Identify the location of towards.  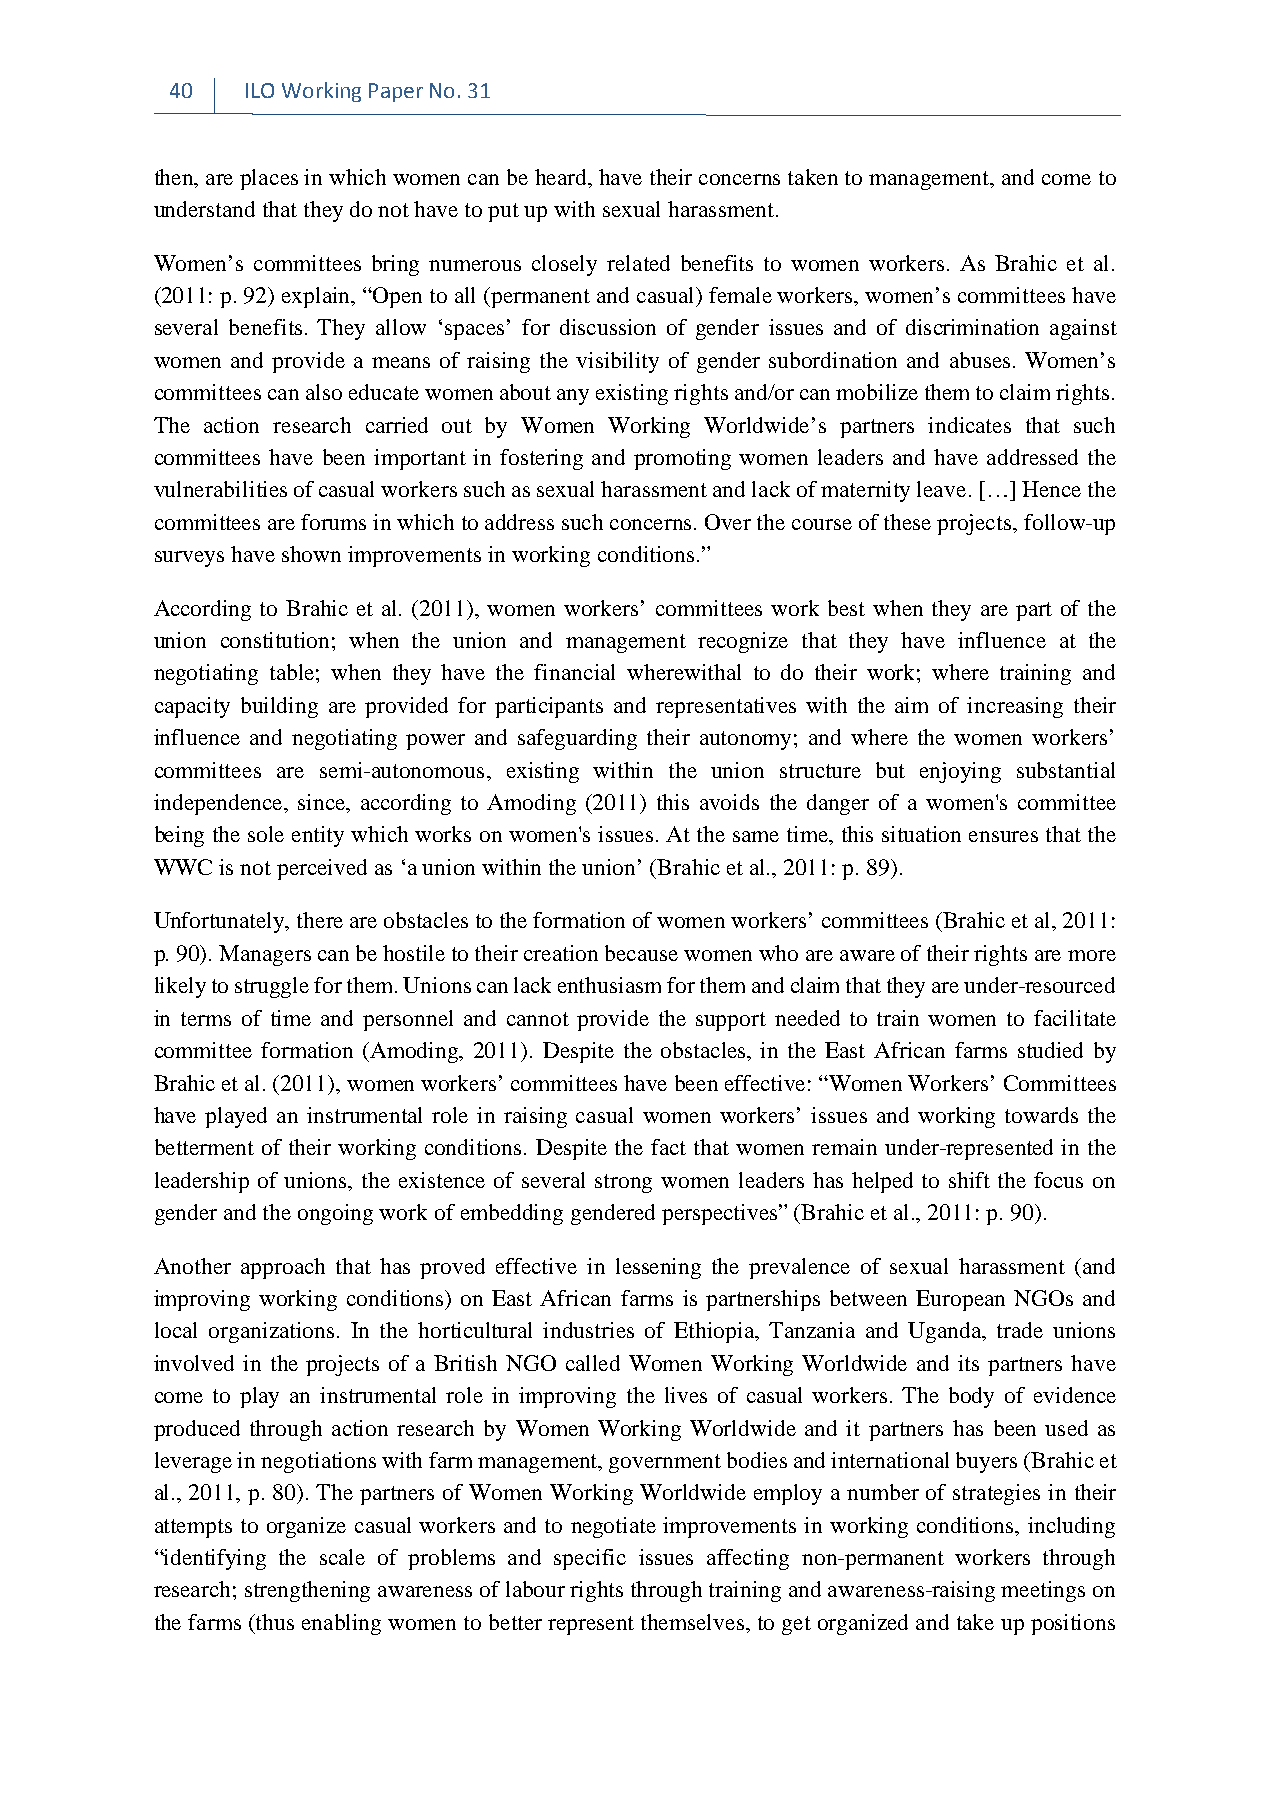
(1041, 1115).
